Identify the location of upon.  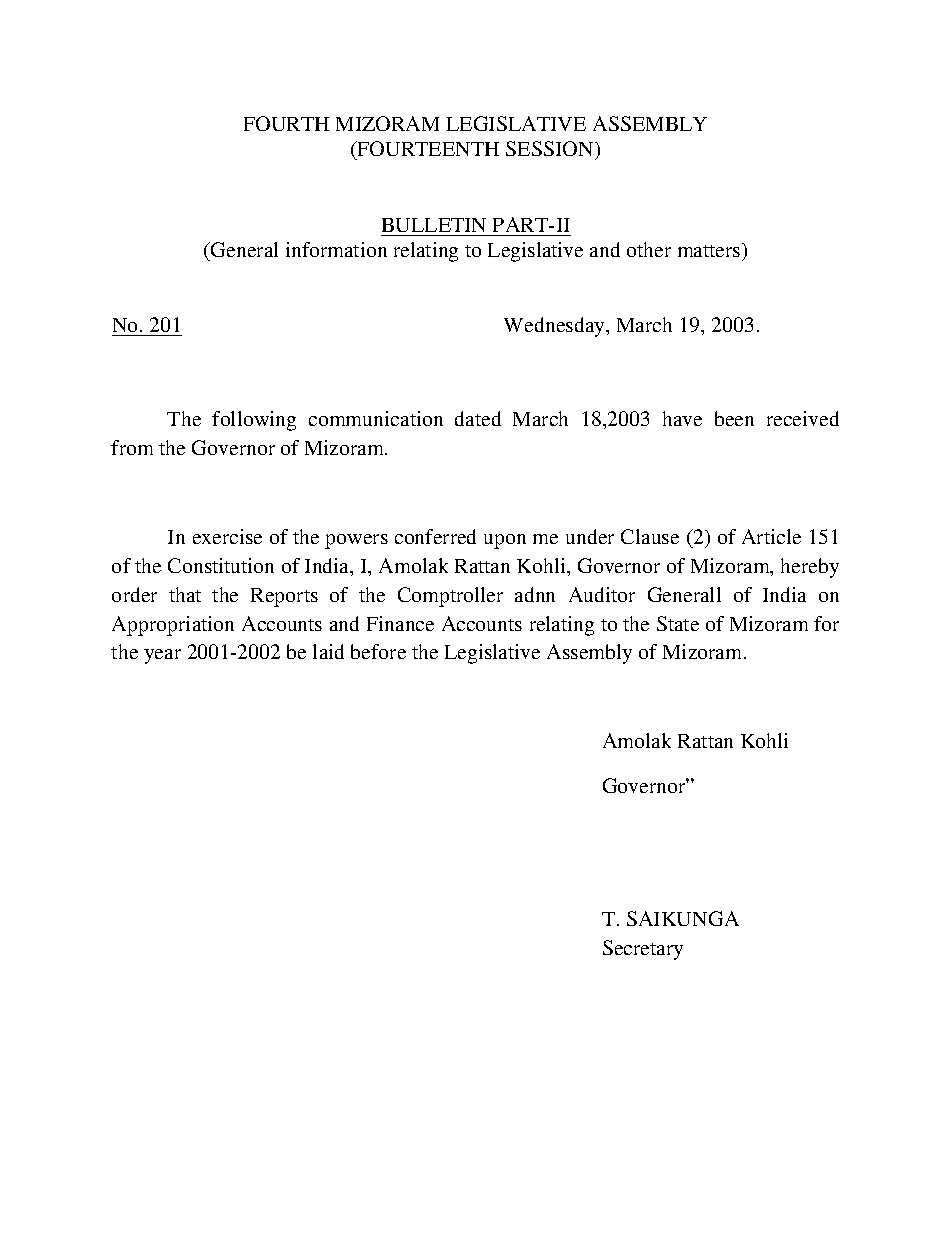
(505, 541).
